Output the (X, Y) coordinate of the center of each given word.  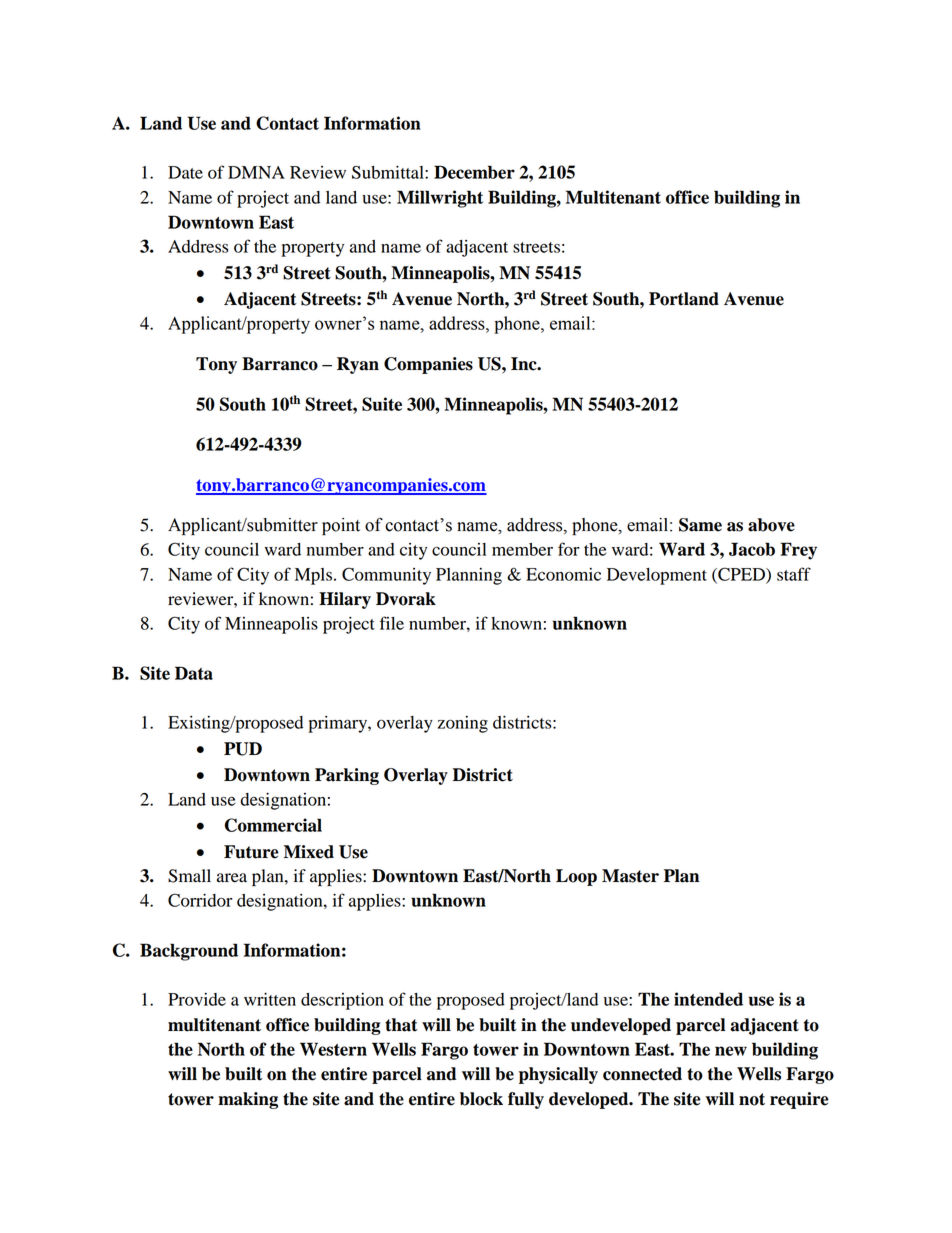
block (481, 1099)
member (522, 549)
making (248, 1100)
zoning (463, 724)
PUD (243, 749)
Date (185, 172)
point (341, 526)
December (474, 172)
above (771, 525)
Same (700, 525)
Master (630, 876)
